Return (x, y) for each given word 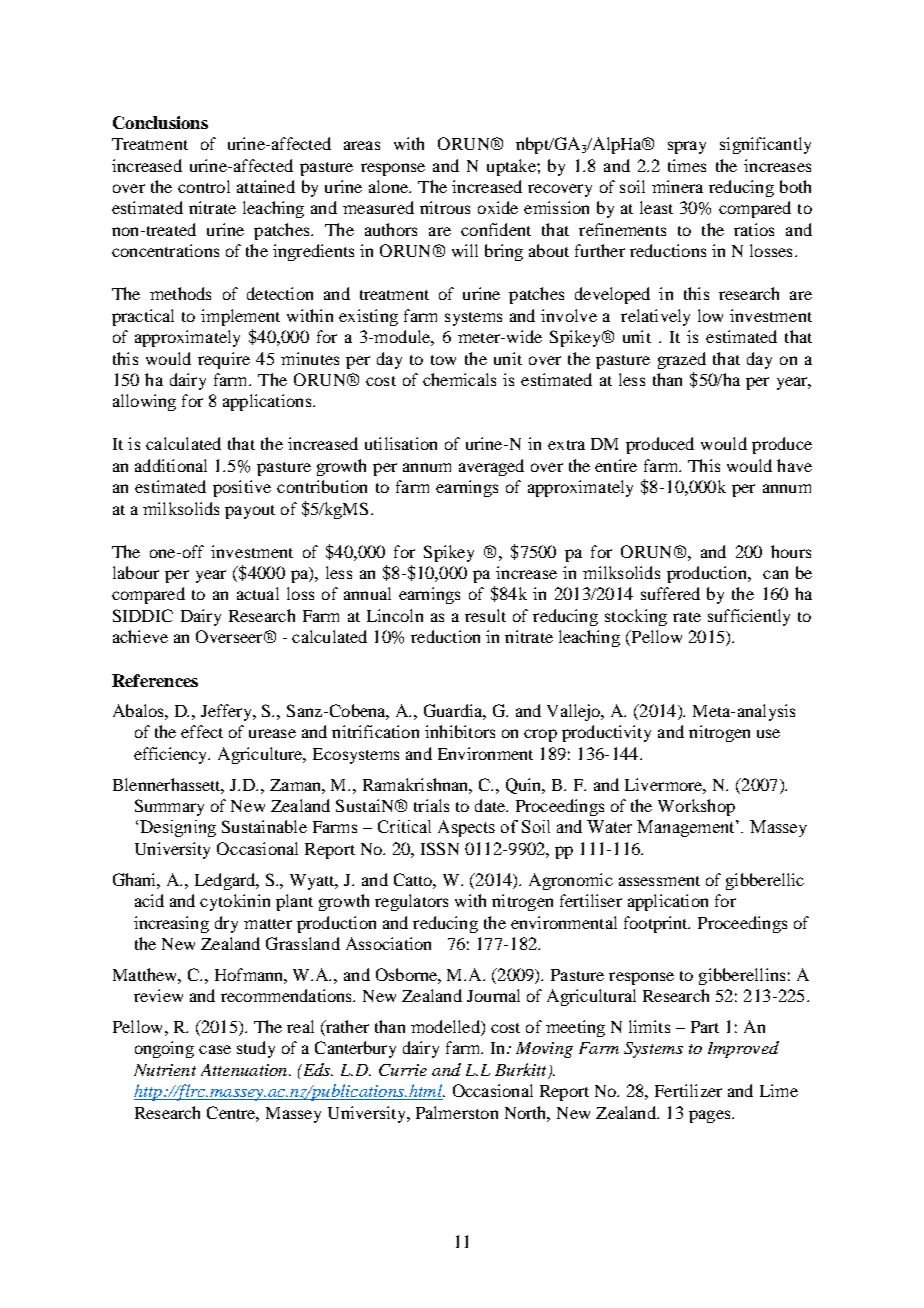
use (768, 733)
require (224, 360)
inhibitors (460, 731)
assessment (659, 881)
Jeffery (228, 712)
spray (687, 147)
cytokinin (235, 902)
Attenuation (245, 1070)
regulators (411, 902)
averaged (491, 467)
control (204, 186)
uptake (512, 167)
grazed (682, 360)
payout (250, 512)
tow (443, 360)
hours (791, 551)
